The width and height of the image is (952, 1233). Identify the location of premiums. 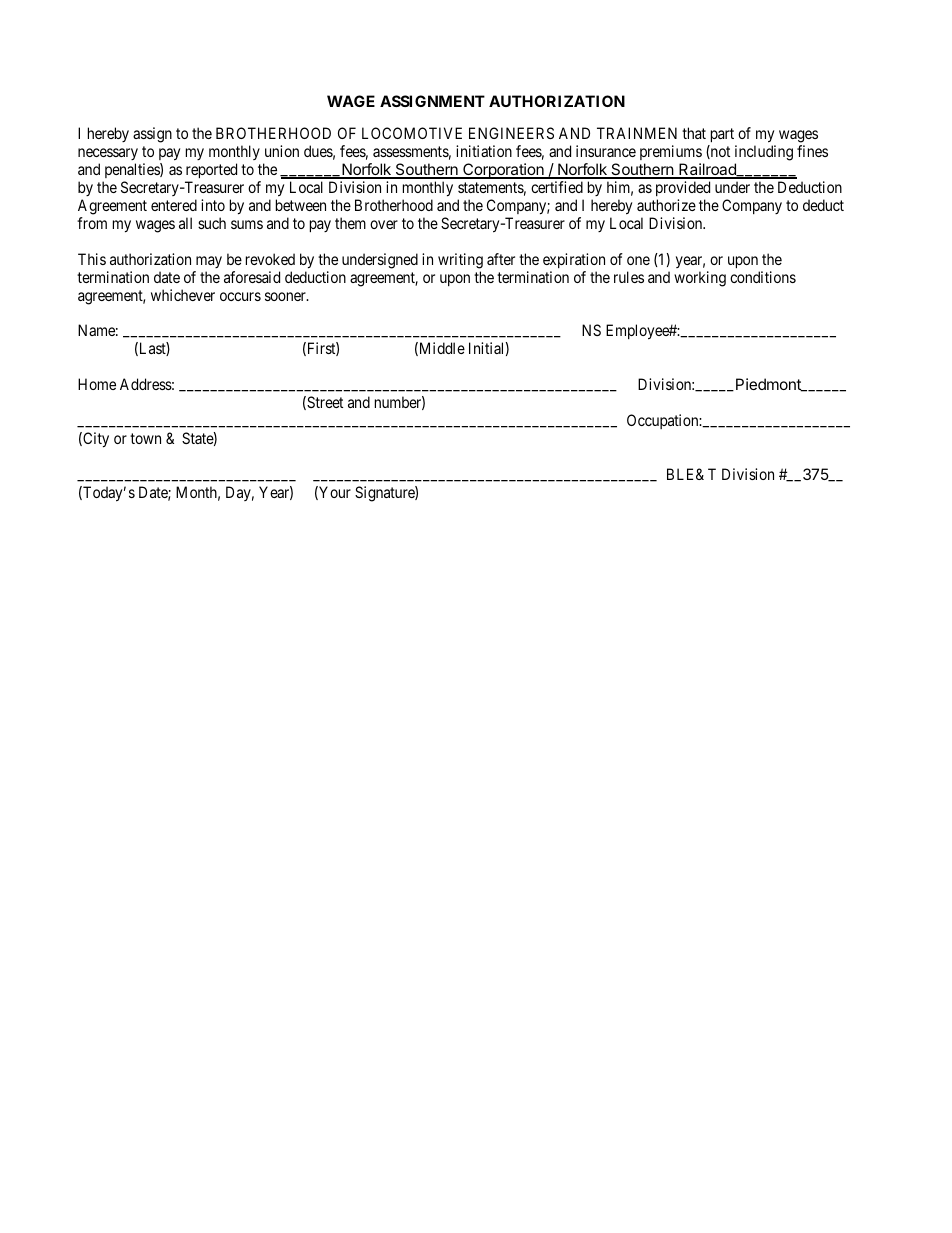
(671, 154).
